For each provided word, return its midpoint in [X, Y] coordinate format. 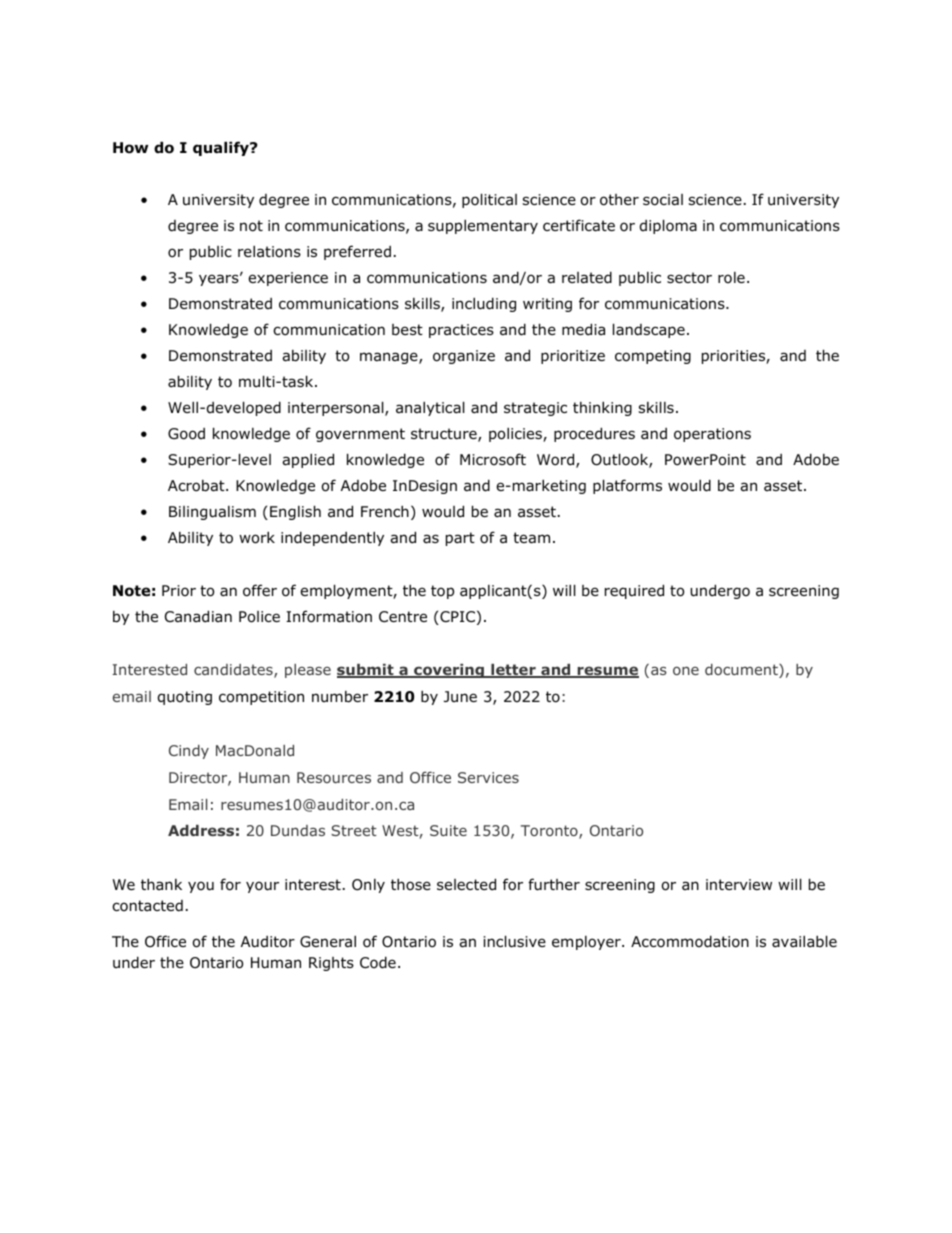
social [663, 200]
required [634, 591]
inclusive [515, 941]
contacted [147, 906]
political [489, 200]
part [460, 539]
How [130, 148]
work [257, 537]
